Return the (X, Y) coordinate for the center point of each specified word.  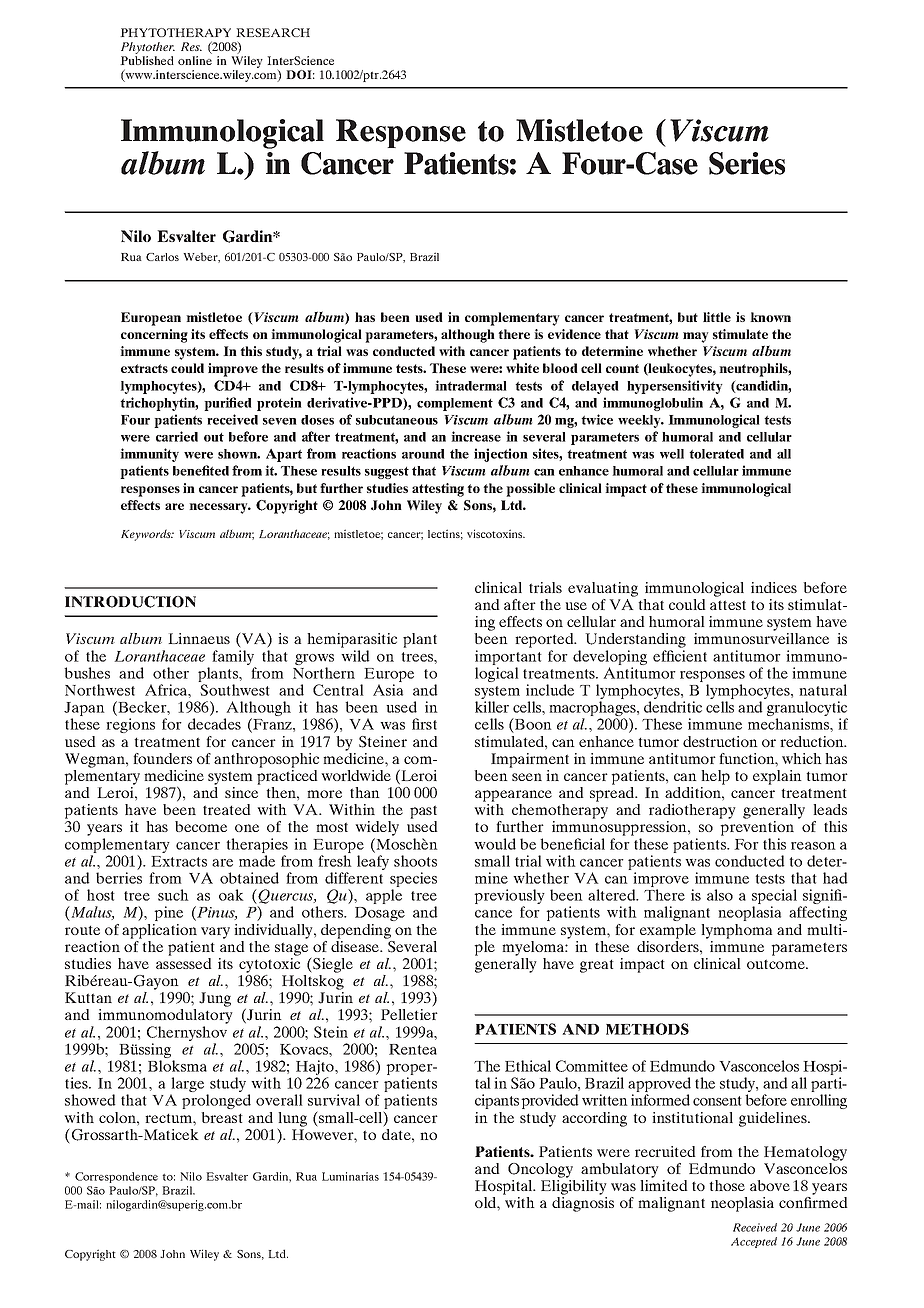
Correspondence (116, 1177)
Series (747, 163)
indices (774, 587)
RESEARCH (273, 32)
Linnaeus (199, 638)
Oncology (540, 1170)
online (195, 60)
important (508, 659)
